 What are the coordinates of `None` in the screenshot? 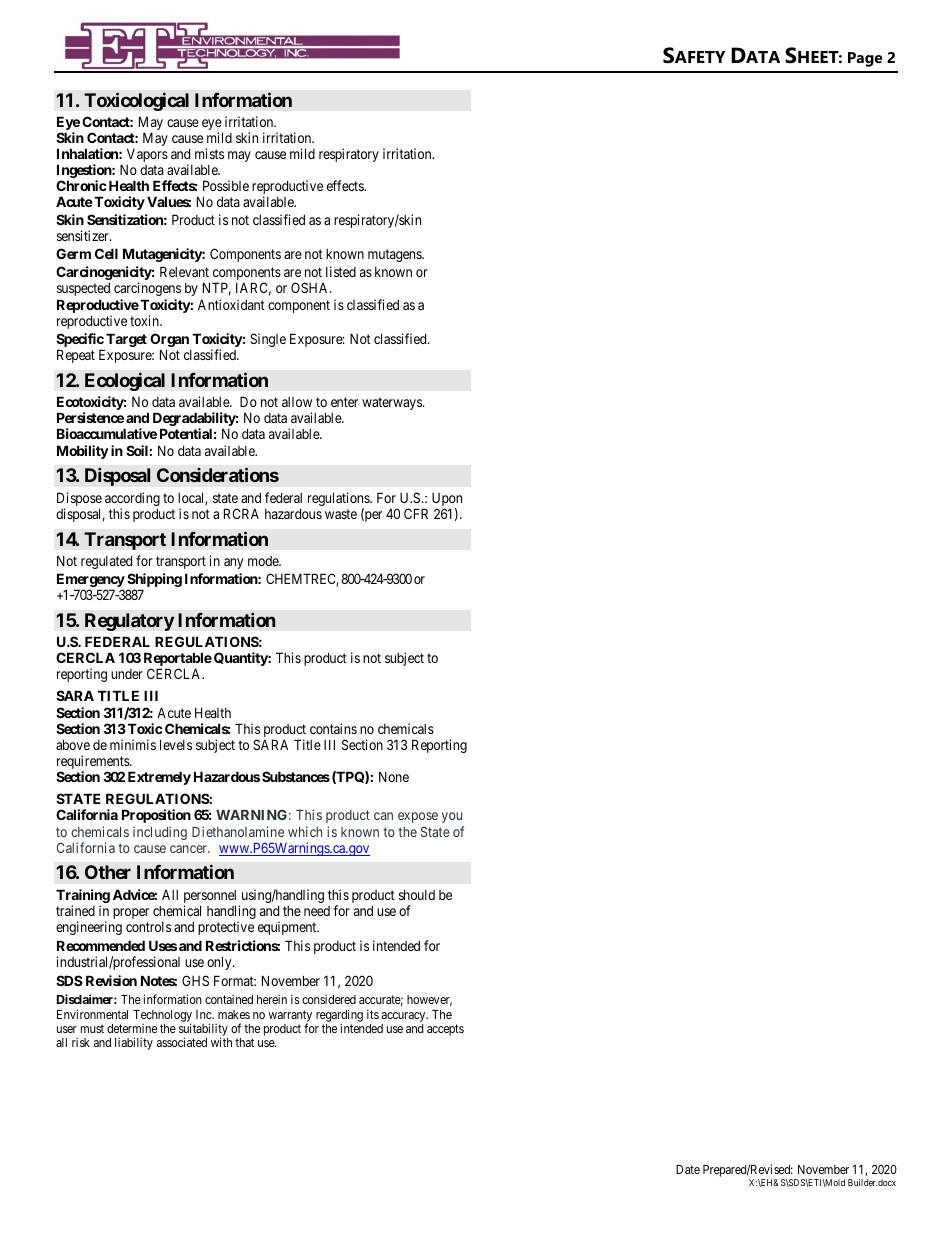 It's located at (394, 777).
